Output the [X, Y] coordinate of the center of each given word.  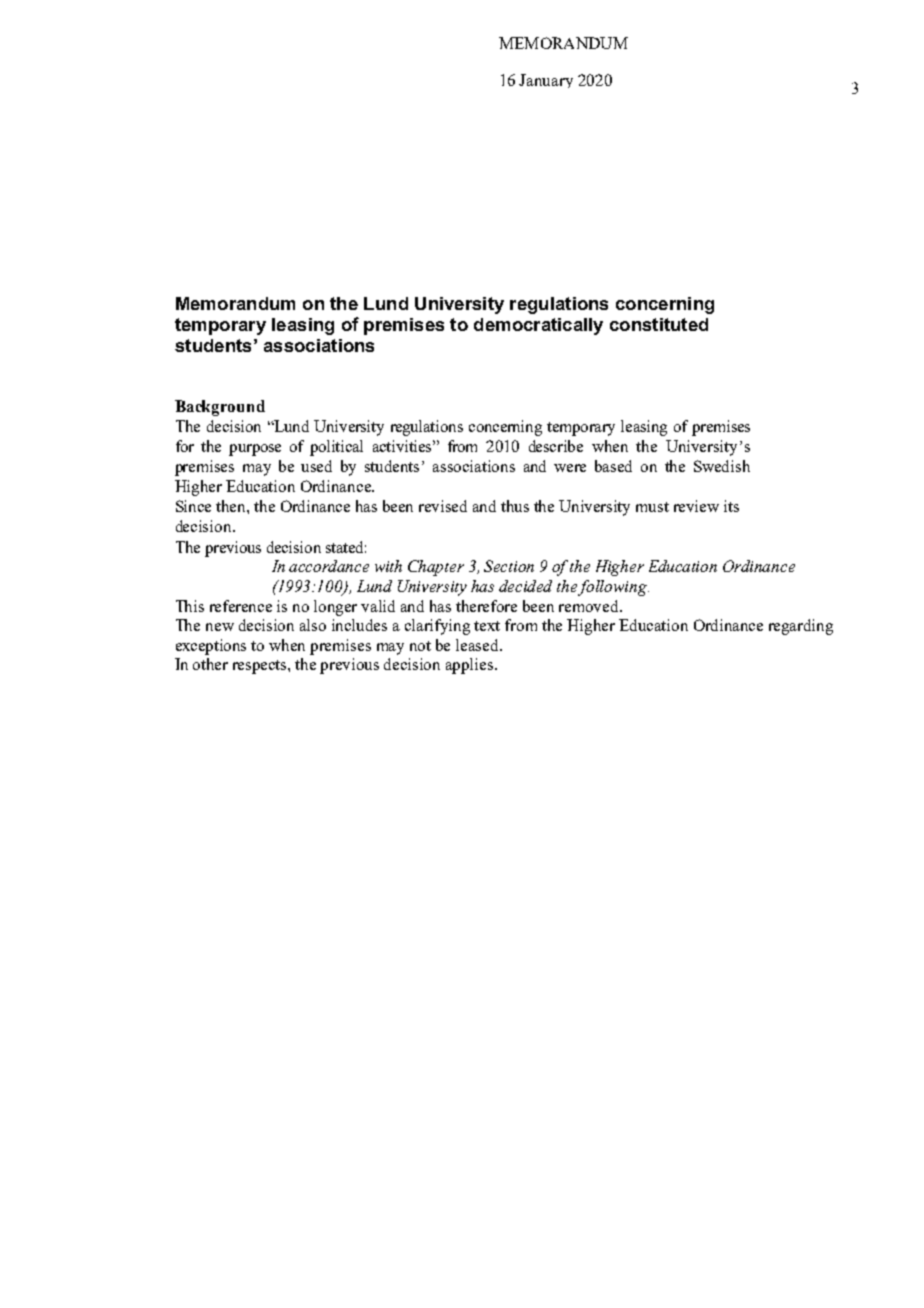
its [731, 506]
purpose [255, 450]
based [613, 466]
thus [515, 506]
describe [556, 446]
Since [193, 506]
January [546, 81]
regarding [801, 627]
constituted [659, 324]
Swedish [722, 466]
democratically [538, 326]
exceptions [211, 647]
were [570, 468]
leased [478, 645]
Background [220, 408]
